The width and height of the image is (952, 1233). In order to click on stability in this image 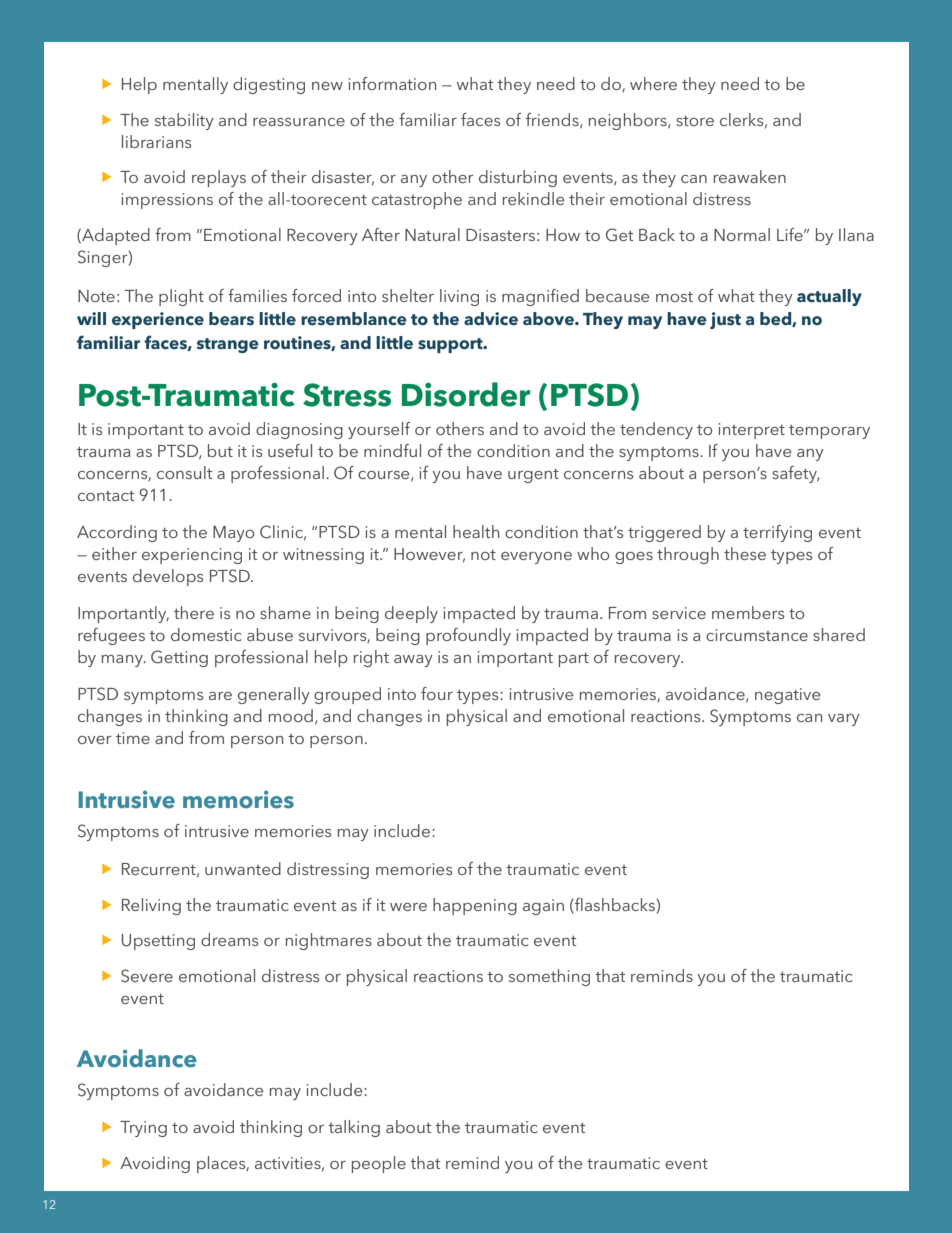, I will do `click(184, 121)`.
